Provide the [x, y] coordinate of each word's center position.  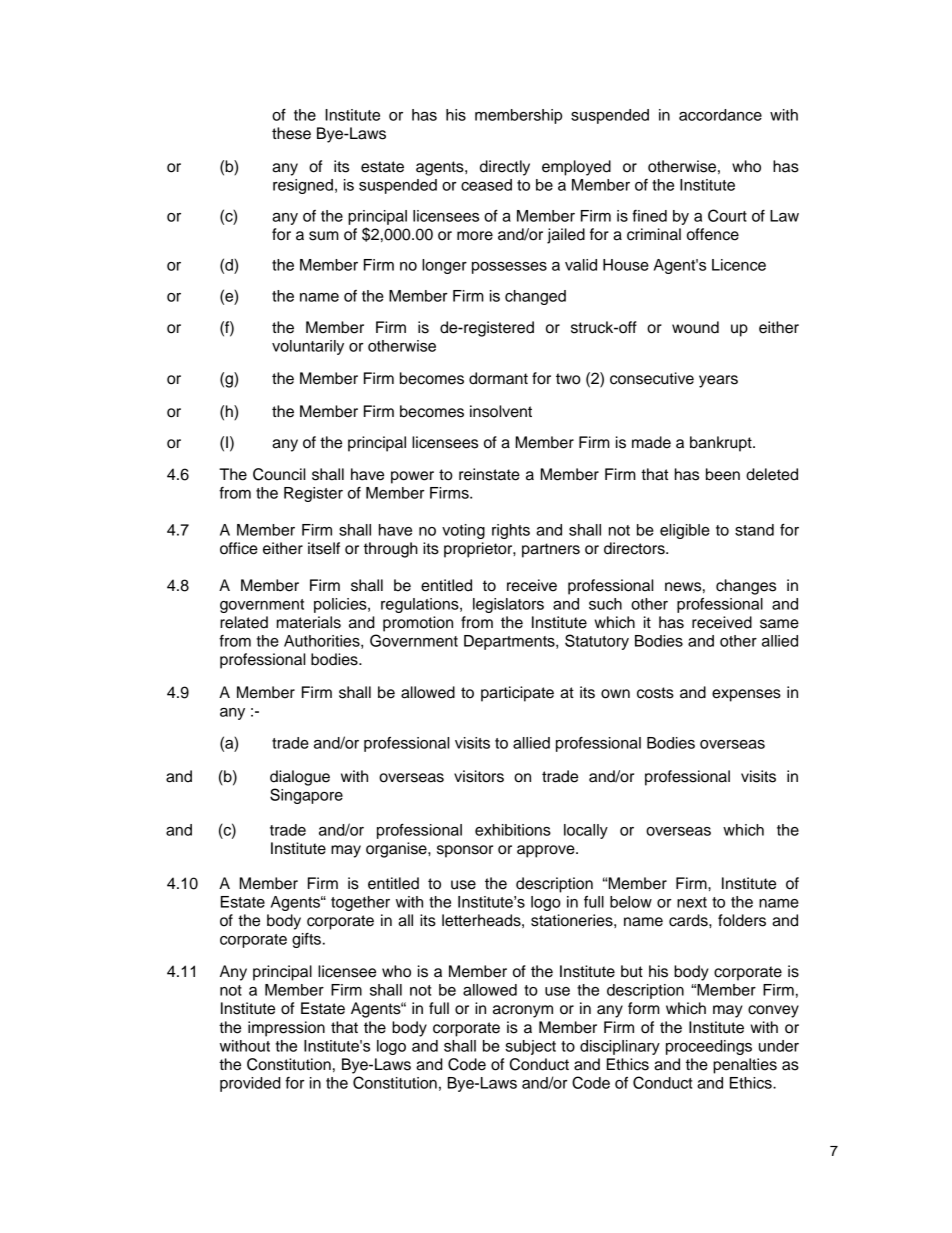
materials [309, 622]
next [692, 902]
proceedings [709, 1047]
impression [286, 1029]
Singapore [306, 796]
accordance [720, 115]
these [291, 133]
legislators [508, 605]
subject [530, 1047]
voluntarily [308, 347]
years [718, 381]
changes [746, 587]
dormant [498, 378]
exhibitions [513, 830]
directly [505, 168]
